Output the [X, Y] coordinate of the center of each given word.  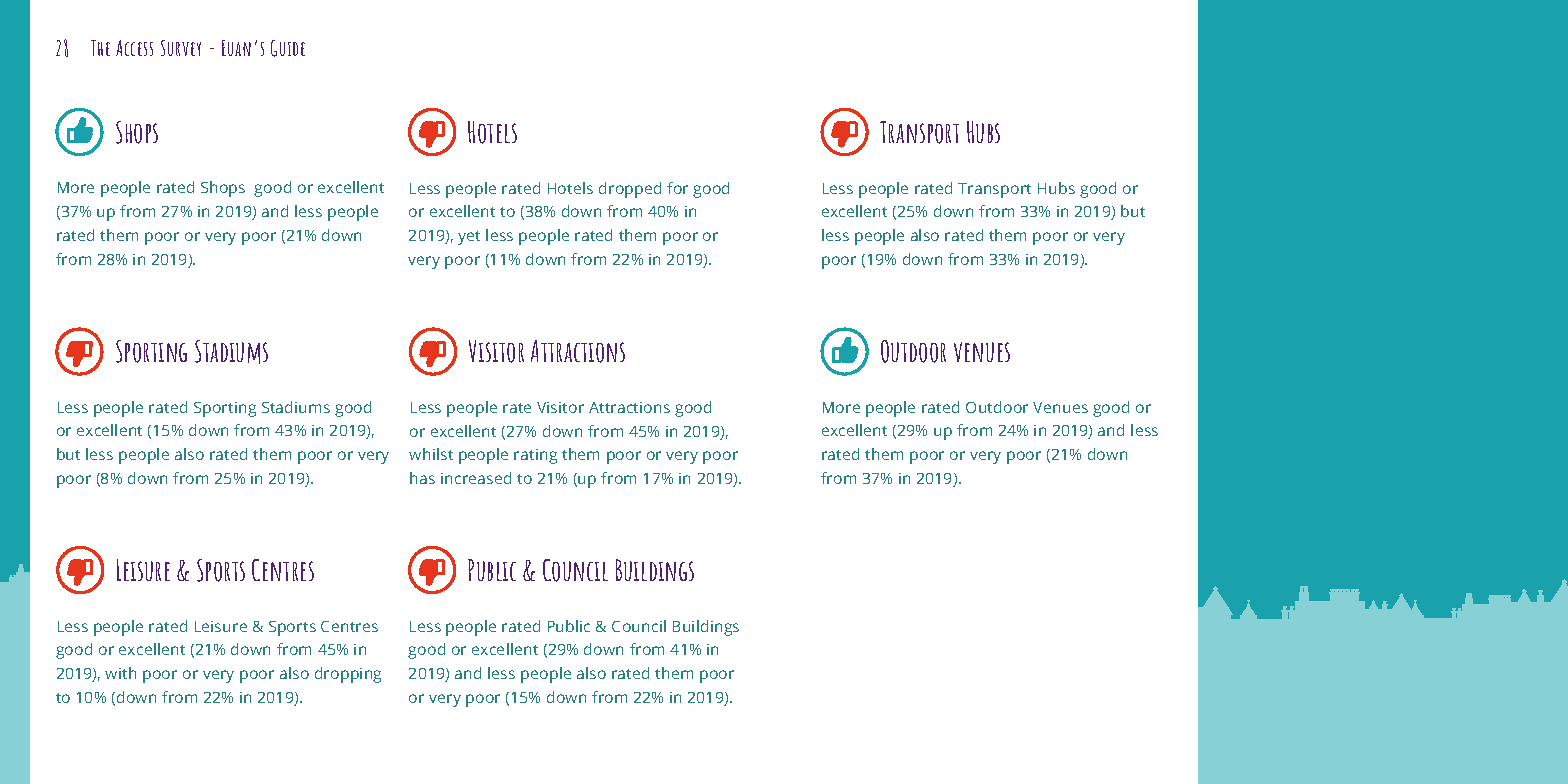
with [120, 673]
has [422, 478]
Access [134, 48]
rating [535, 456]
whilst [431, 454]
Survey [181, 48]
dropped [630, 190]
